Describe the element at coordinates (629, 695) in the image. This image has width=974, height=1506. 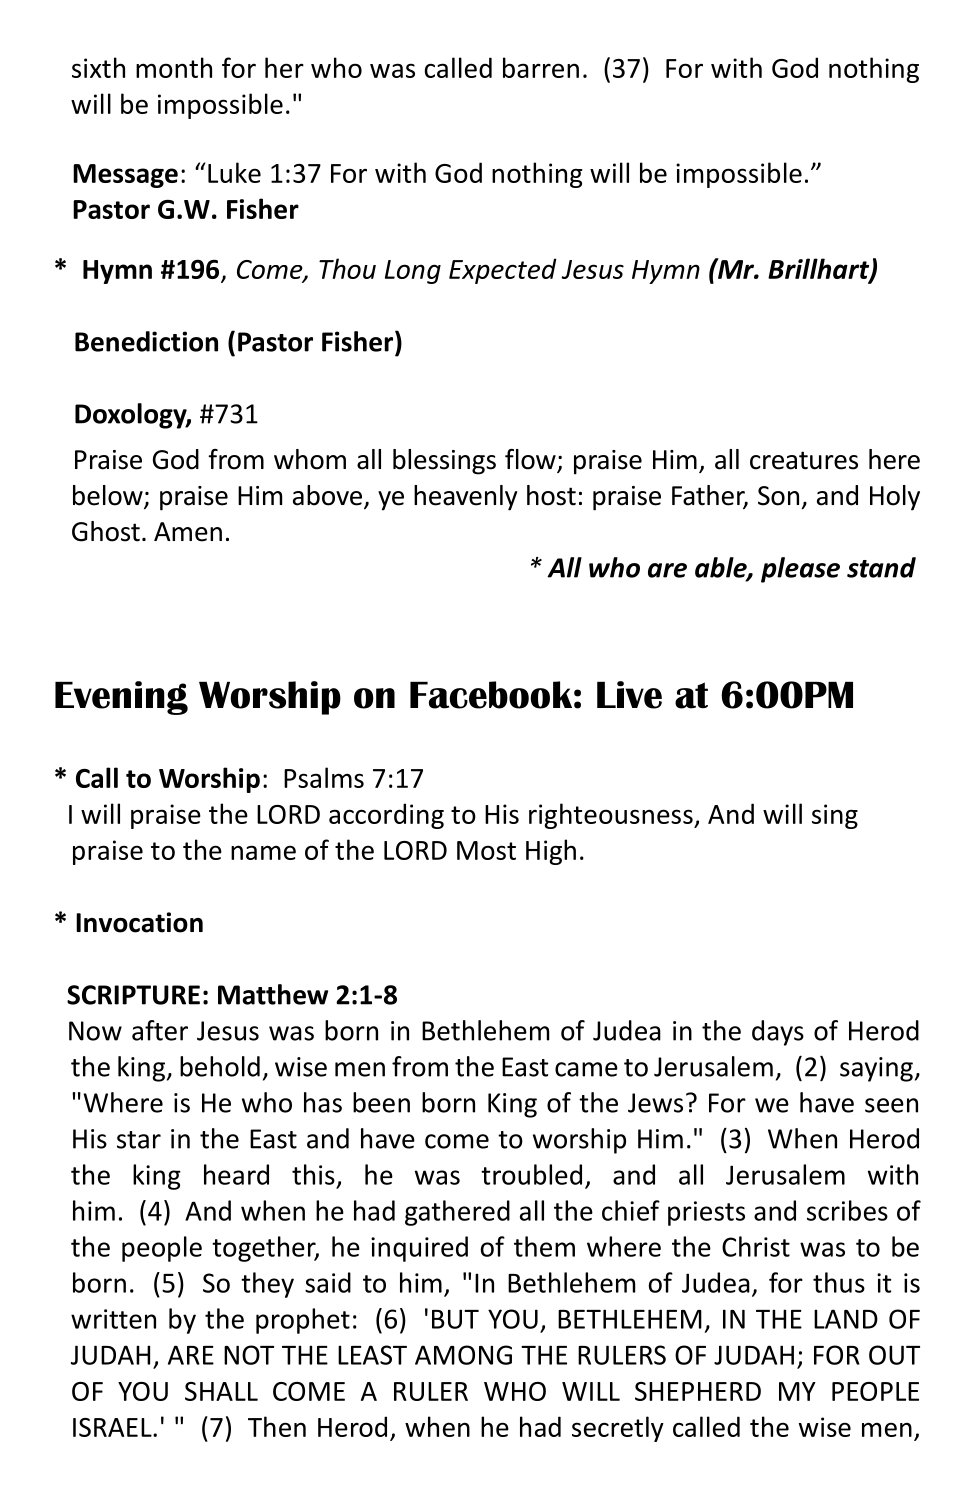
I see `Live` at that location.
